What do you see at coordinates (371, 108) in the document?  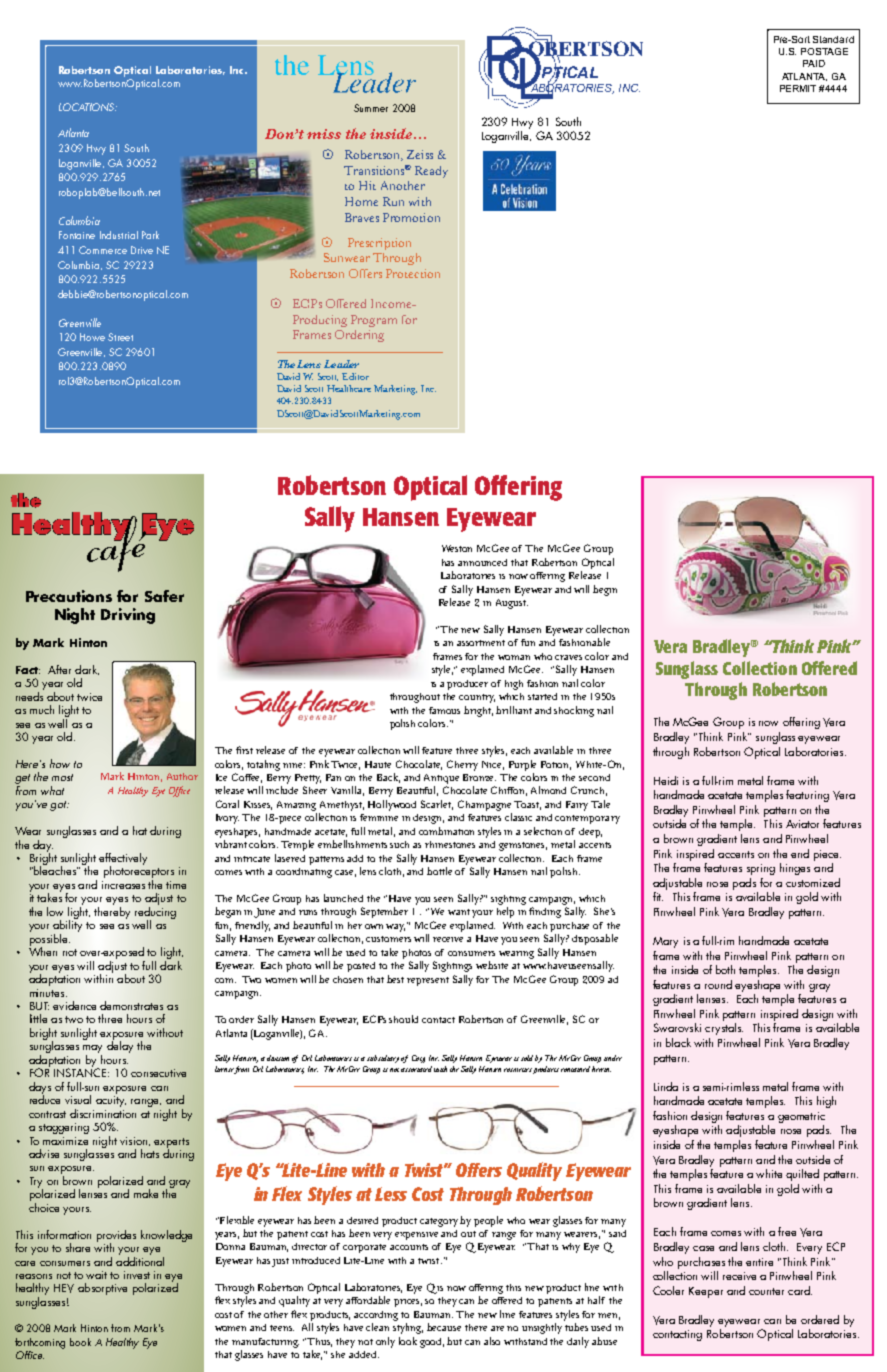 I see `Summer` at bounding box center [371, 108].
